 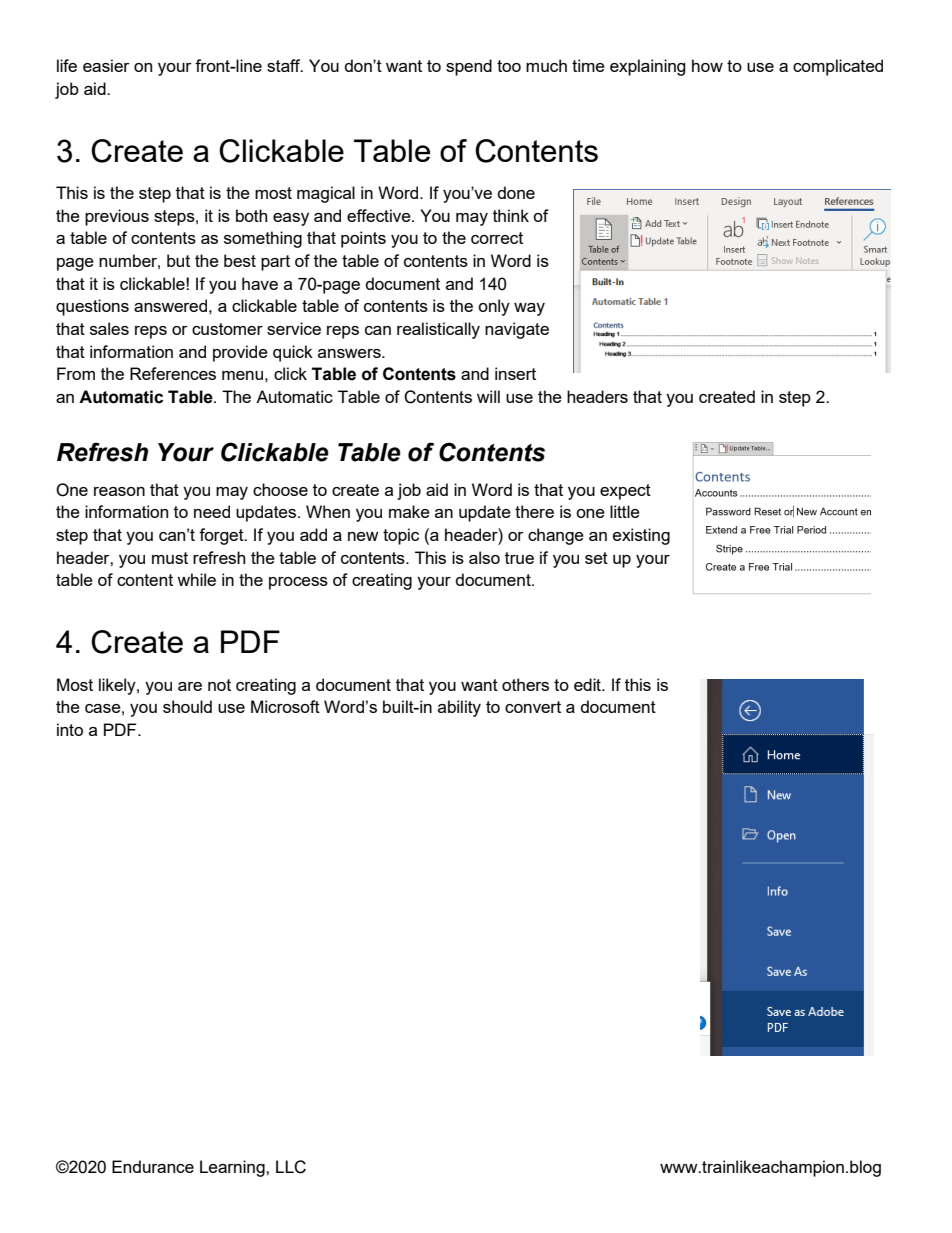 What do you see at coordinates (187, 706) in the screenshot?
I see `should` at bounding box center [187, 706].
